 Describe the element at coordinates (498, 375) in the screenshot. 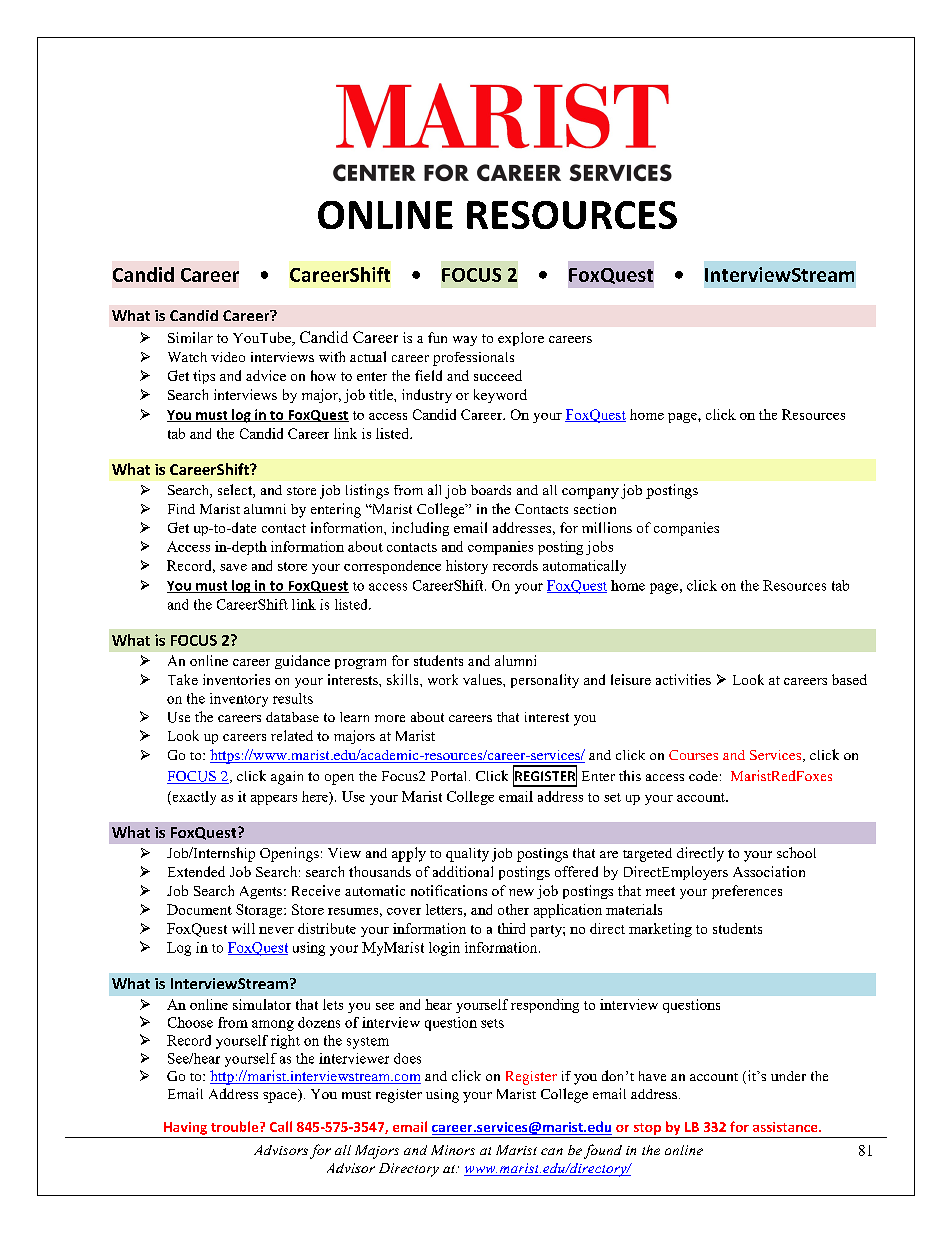

I see `succeed` at that location.
